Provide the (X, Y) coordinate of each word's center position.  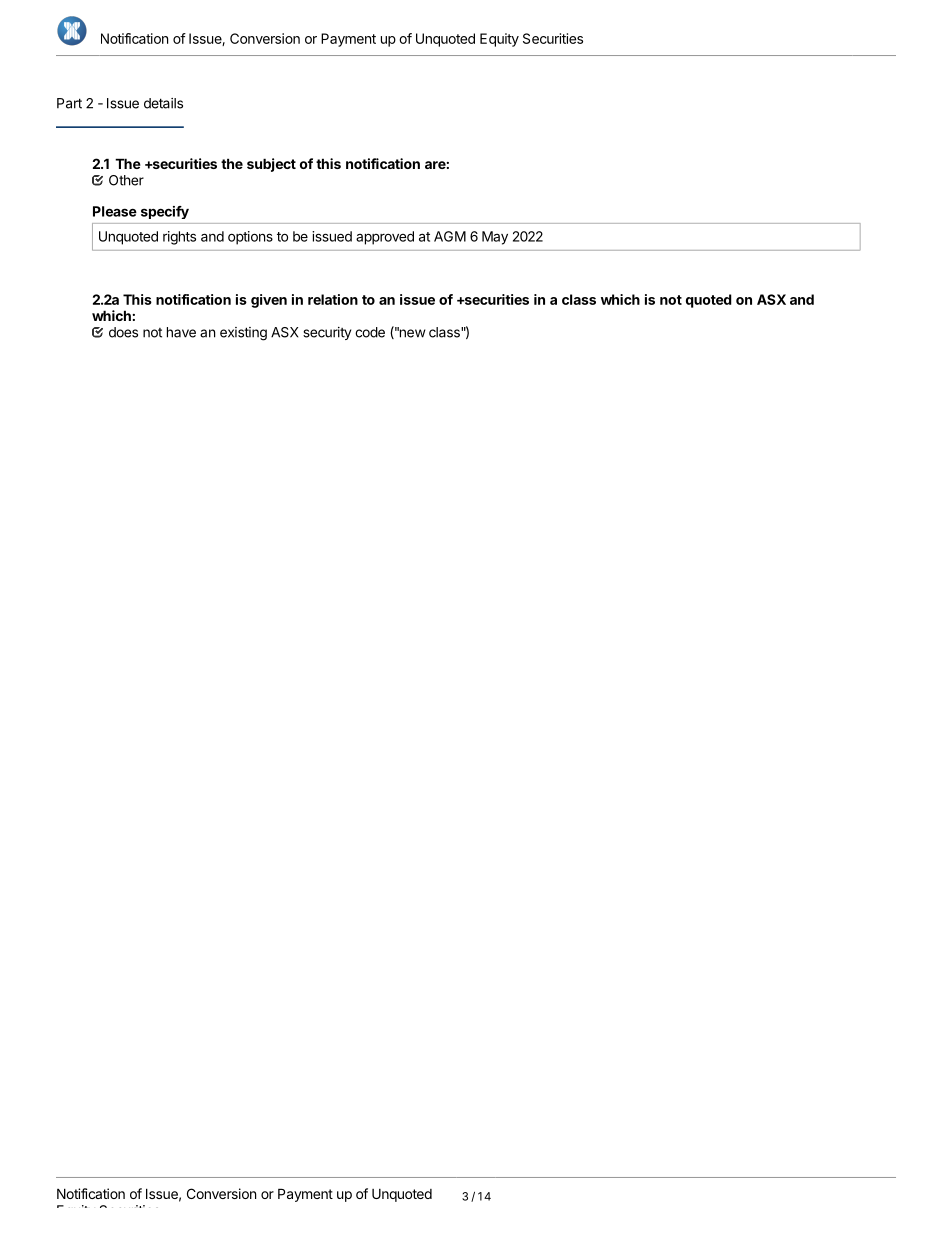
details (163, 103)
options (250, 238)
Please (115, 211)
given (269, 301)
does (123, 332)
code (370, 332)
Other (126, 180)
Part (69, 103)
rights (179, 238)
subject (271, 165)
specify (165, 212)
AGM (450, 236)
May (495, 238)
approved (385, 238)
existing (243, 334)
